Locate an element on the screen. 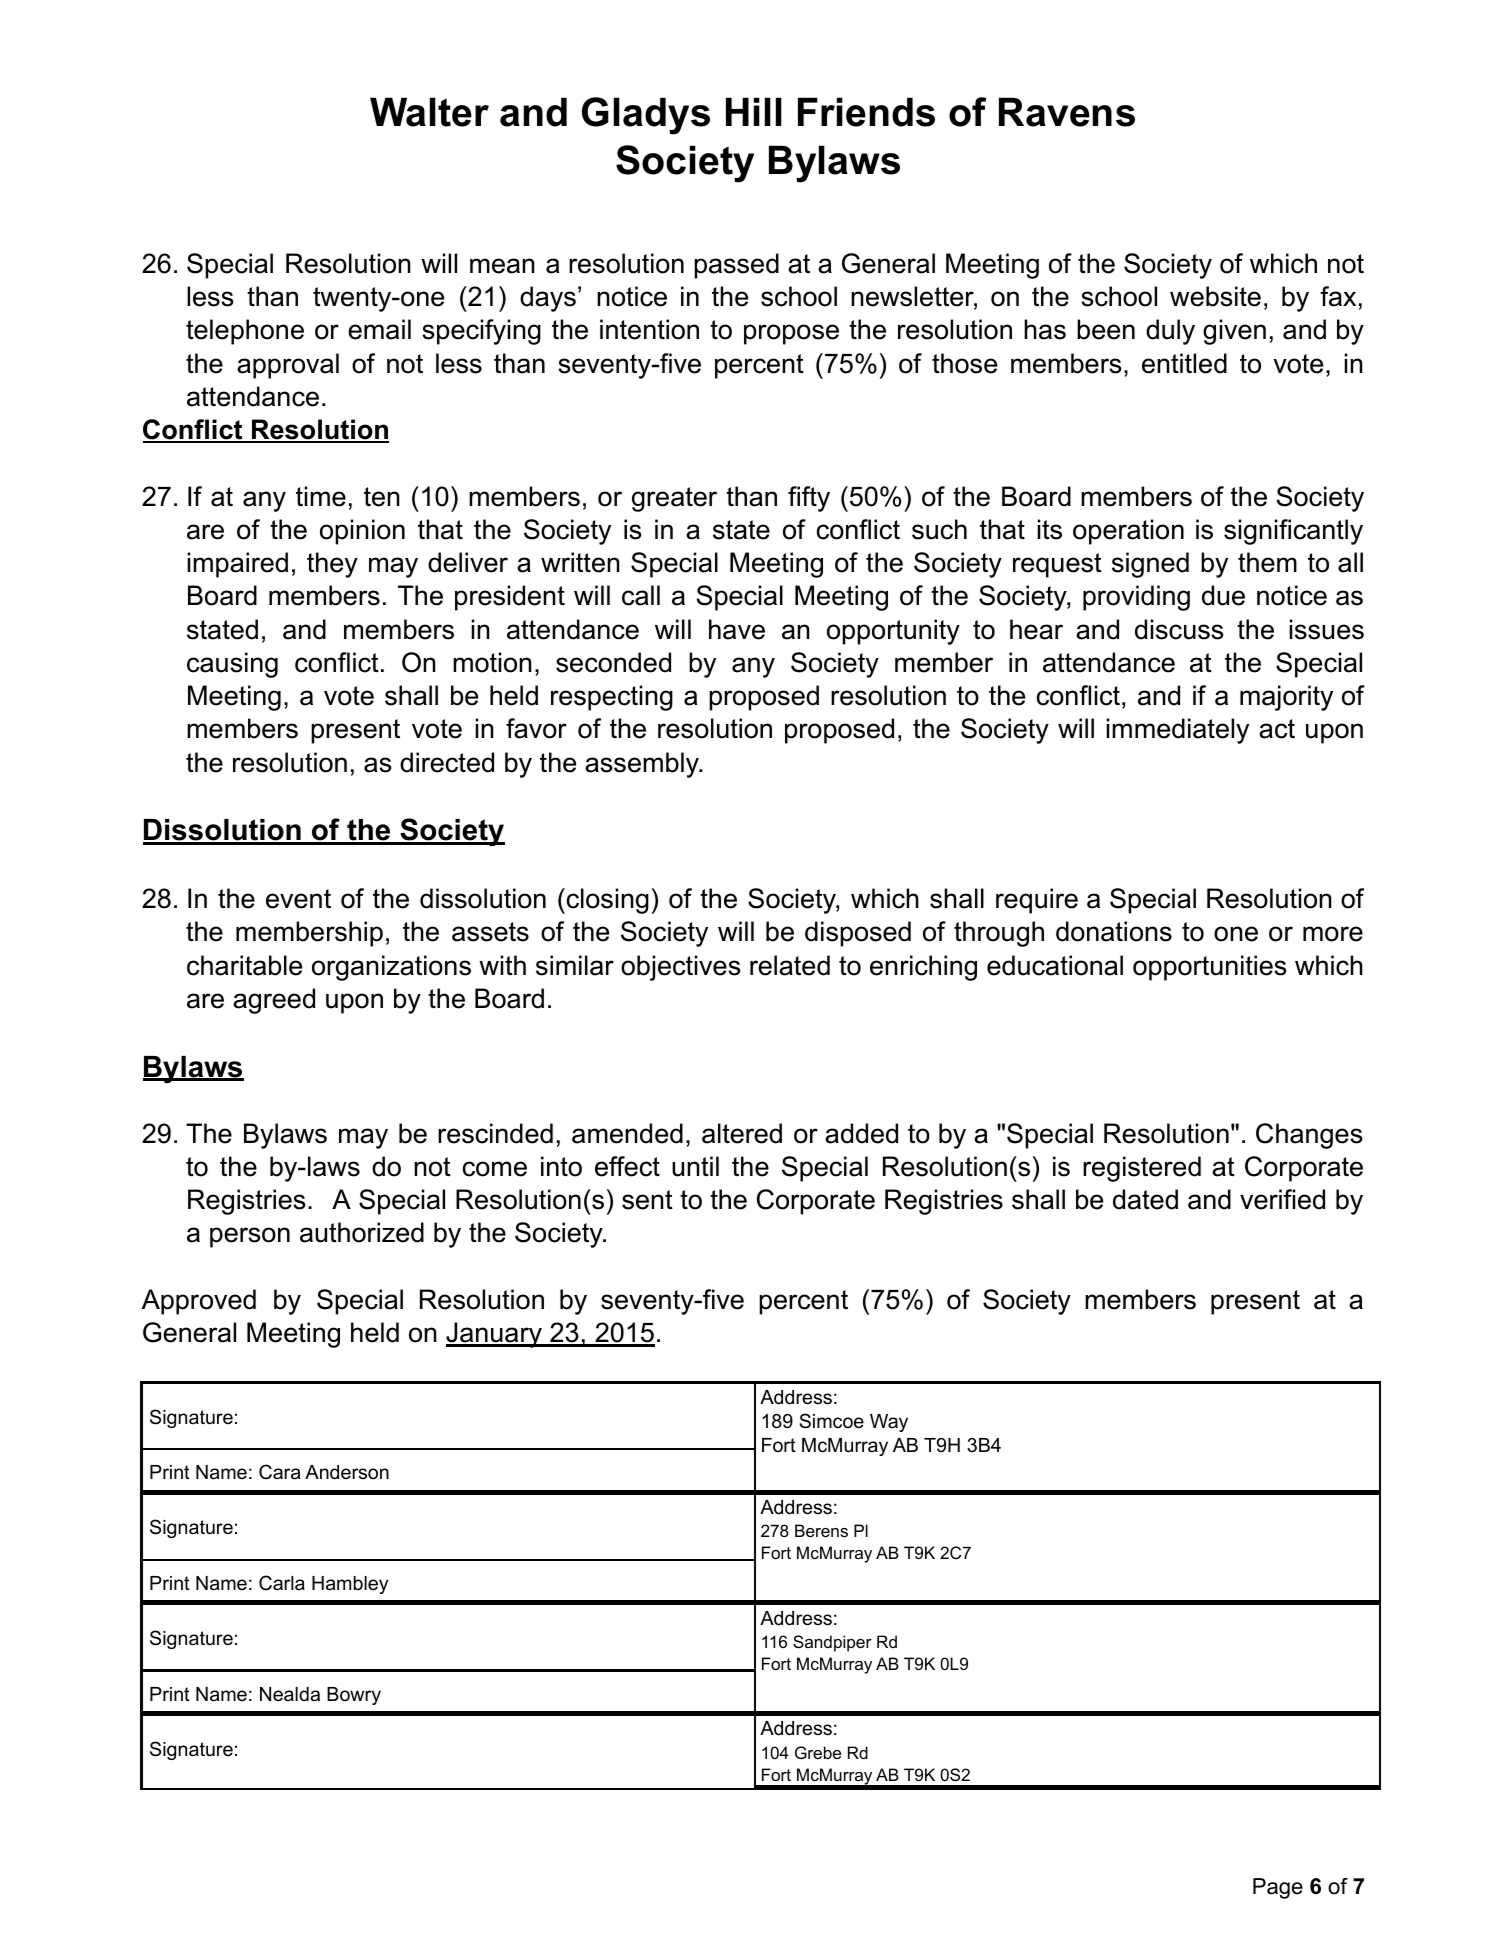 Image resolution: width=1507 pixels, height=1950 pixels. due is located at coordinates (1223, 595).
